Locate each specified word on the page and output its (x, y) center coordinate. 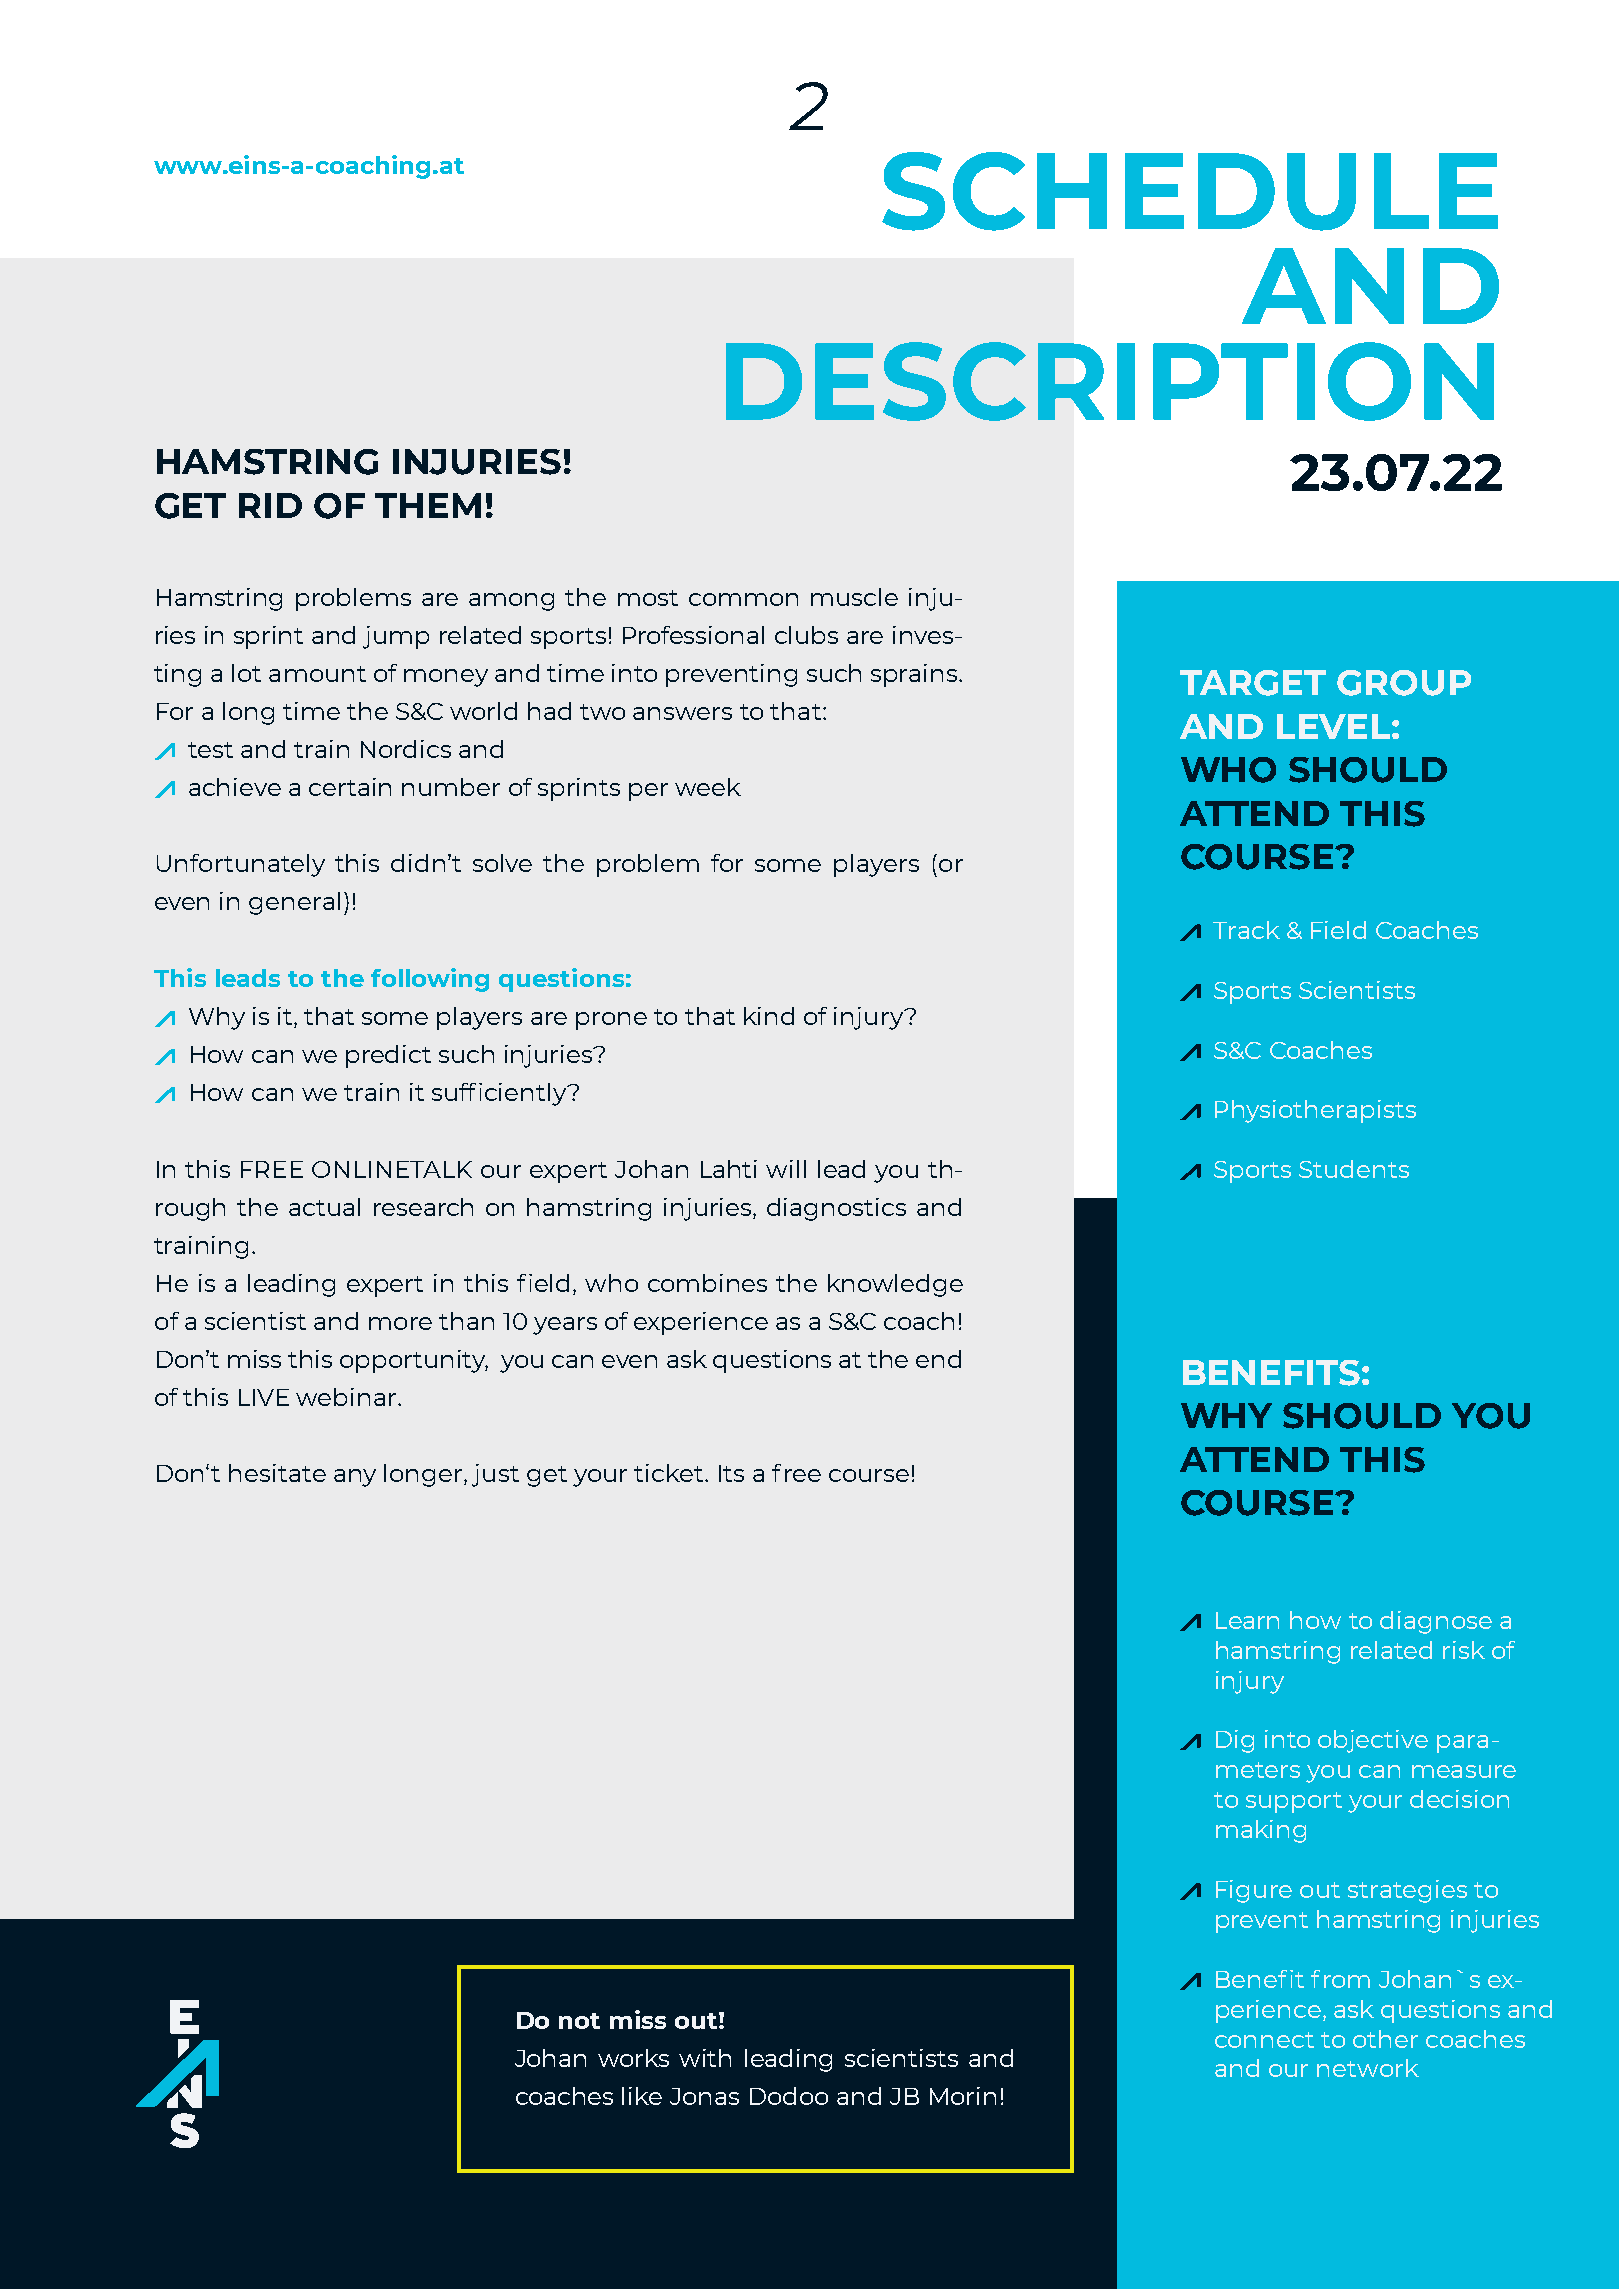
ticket (670, 1473)
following (430, 980)
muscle (854, 597)
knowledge (895, 1285)
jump (396, 637)
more (400, 1323)
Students (1354, 1169)
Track (1246, 930)
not (579, 2021)
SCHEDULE (1190, 191)
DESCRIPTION (1110, 381)
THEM (428, 505)
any (355, 1478)
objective (1373, 1741)
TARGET (1253, 683)
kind (769, 1016)
